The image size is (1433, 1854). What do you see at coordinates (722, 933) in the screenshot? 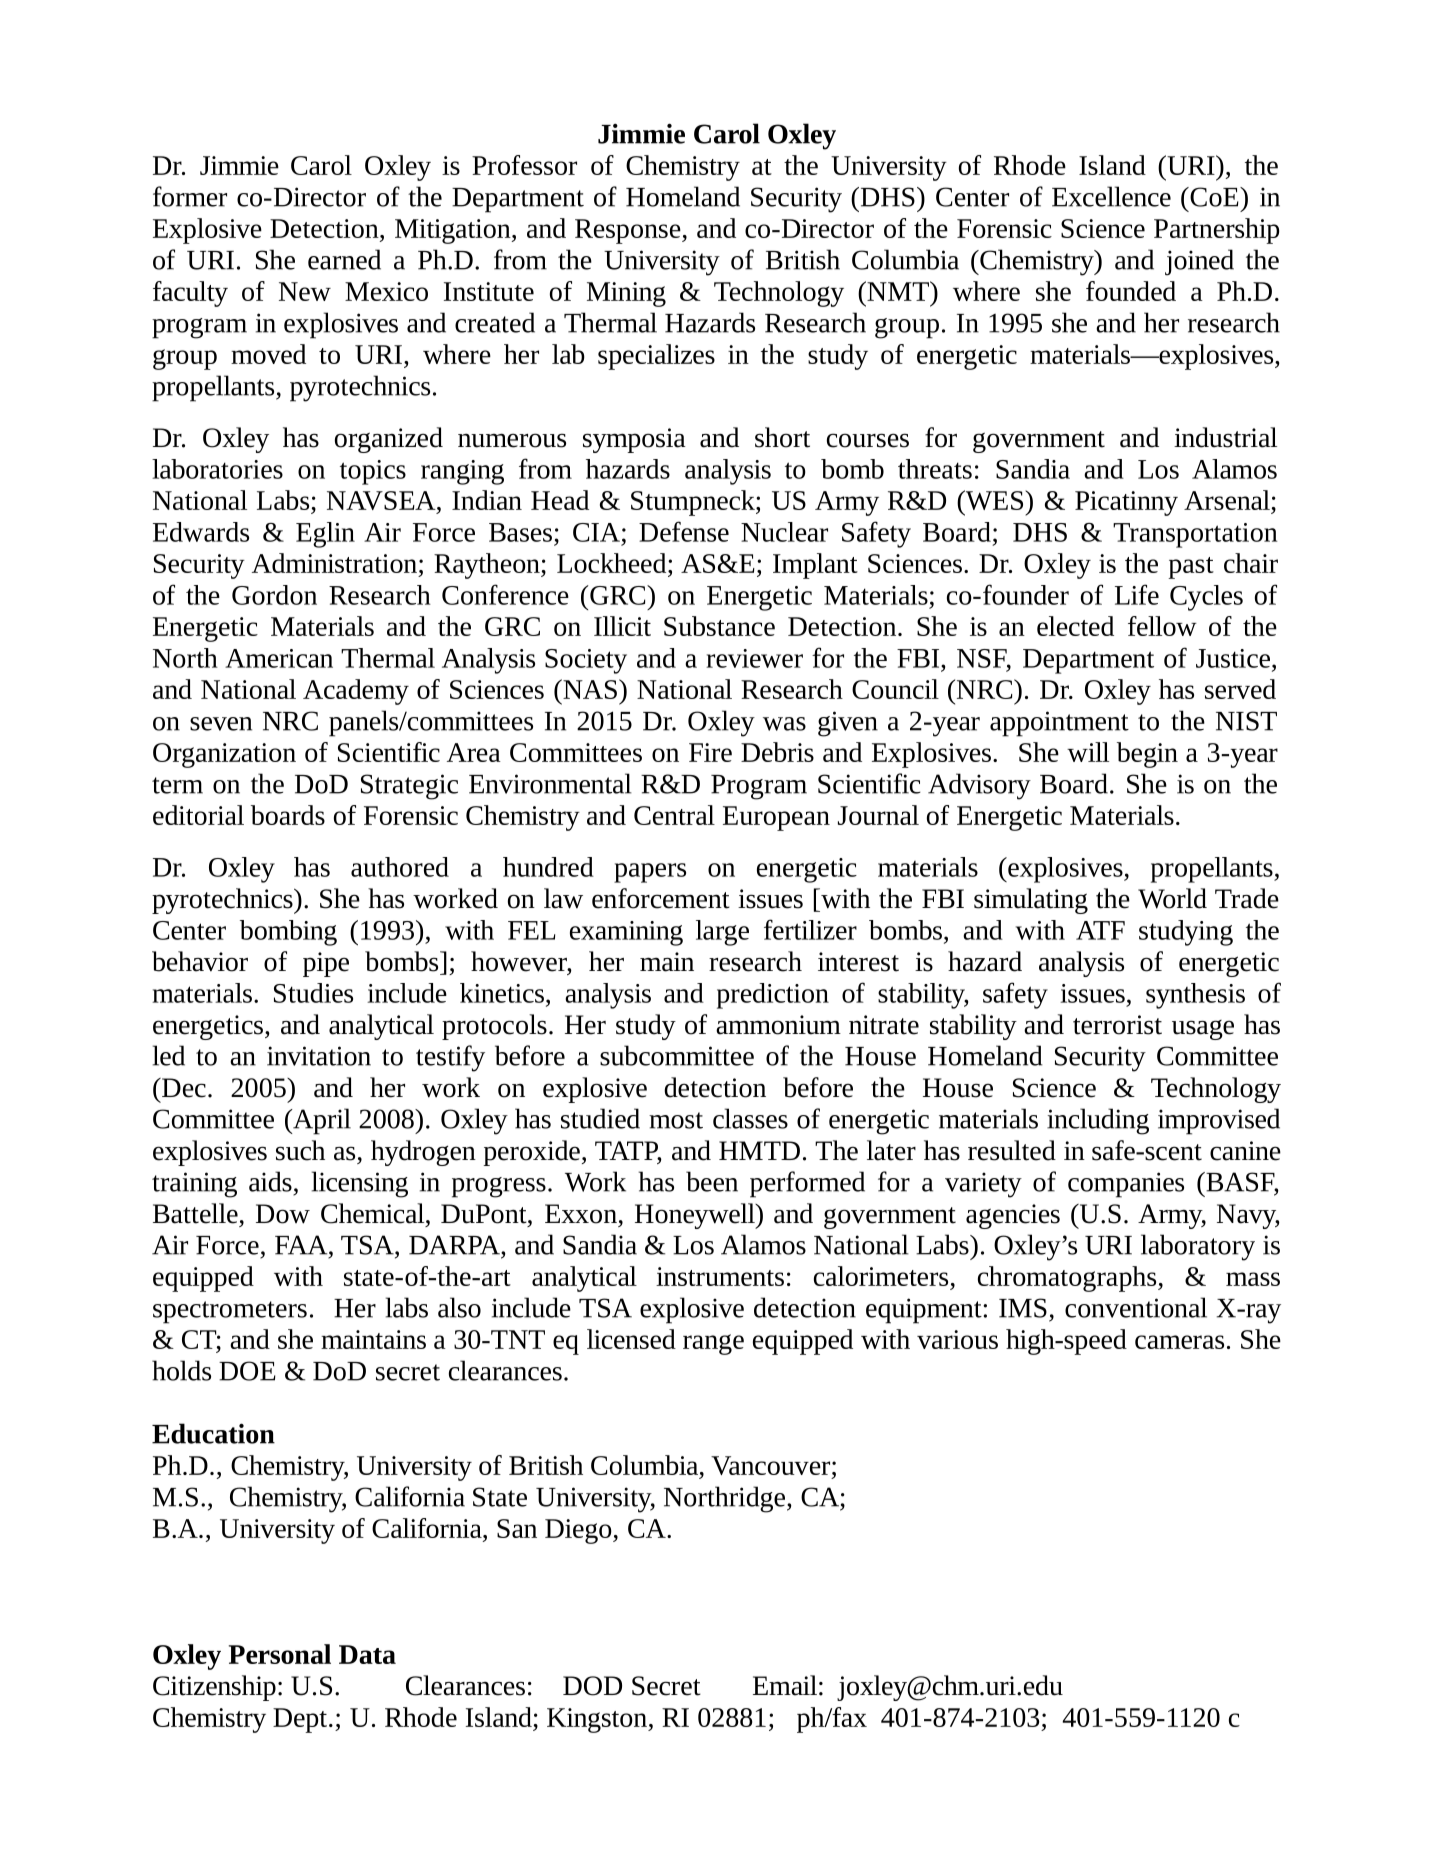
I see `large` at bounding box center [722, 933].
